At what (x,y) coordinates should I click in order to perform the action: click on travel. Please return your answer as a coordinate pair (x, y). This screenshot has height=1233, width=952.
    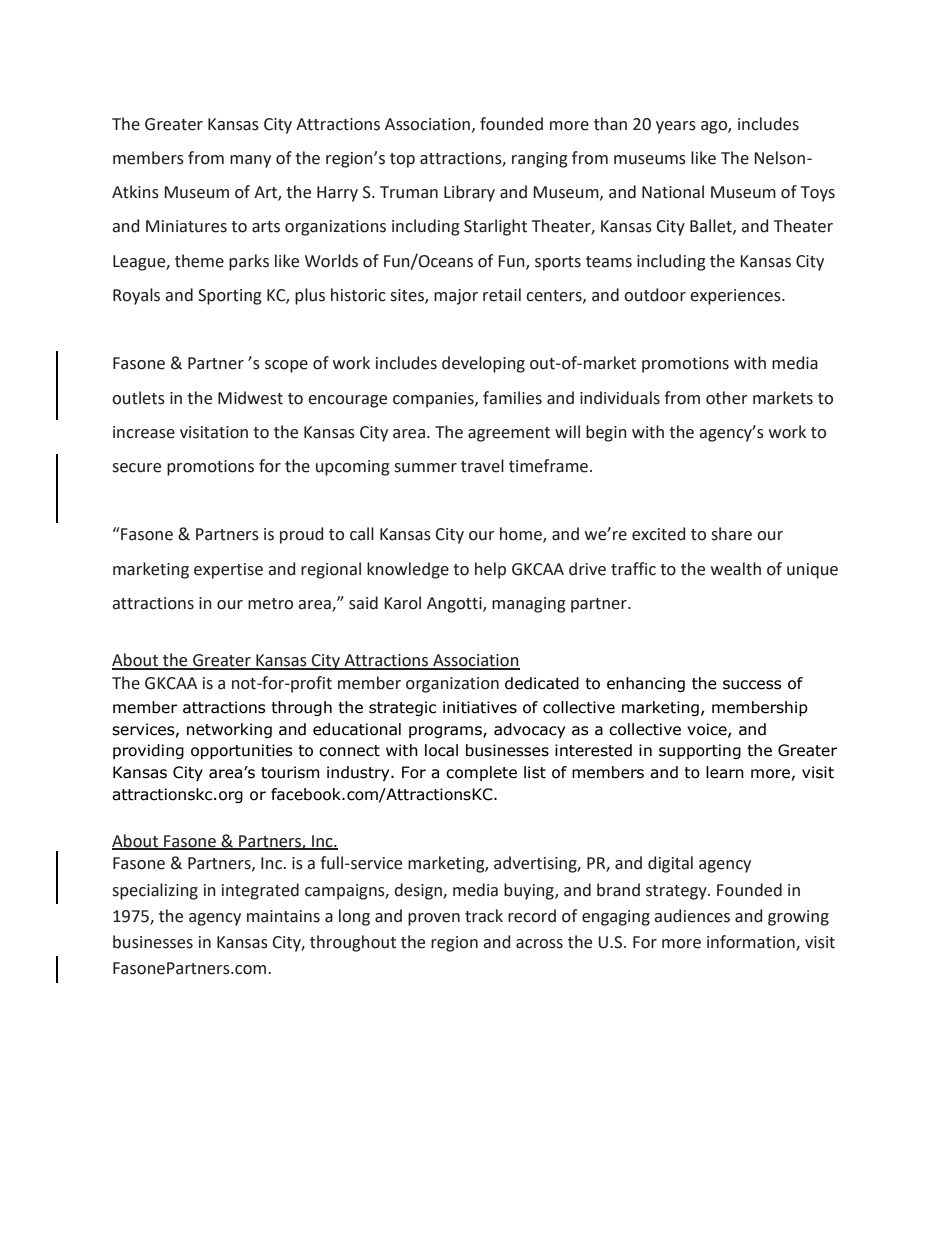
    Looking at the image, I should click on (482, 466).
